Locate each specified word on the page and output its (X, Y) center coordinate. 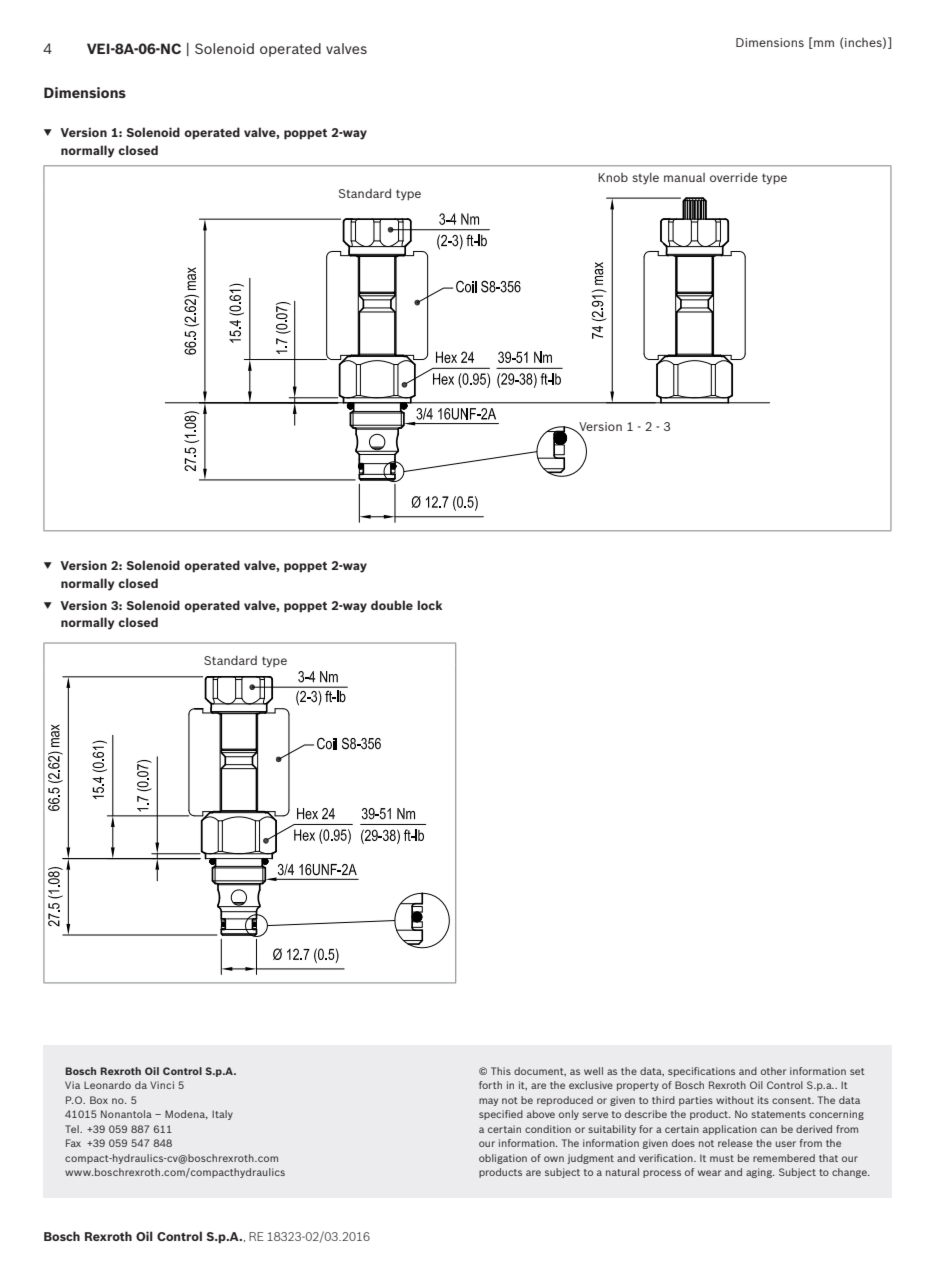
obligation (503, 1159)
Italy (222, 1115)
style (645, 178)
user (786, 1144)
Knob (613, 177)
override (734, 177)
